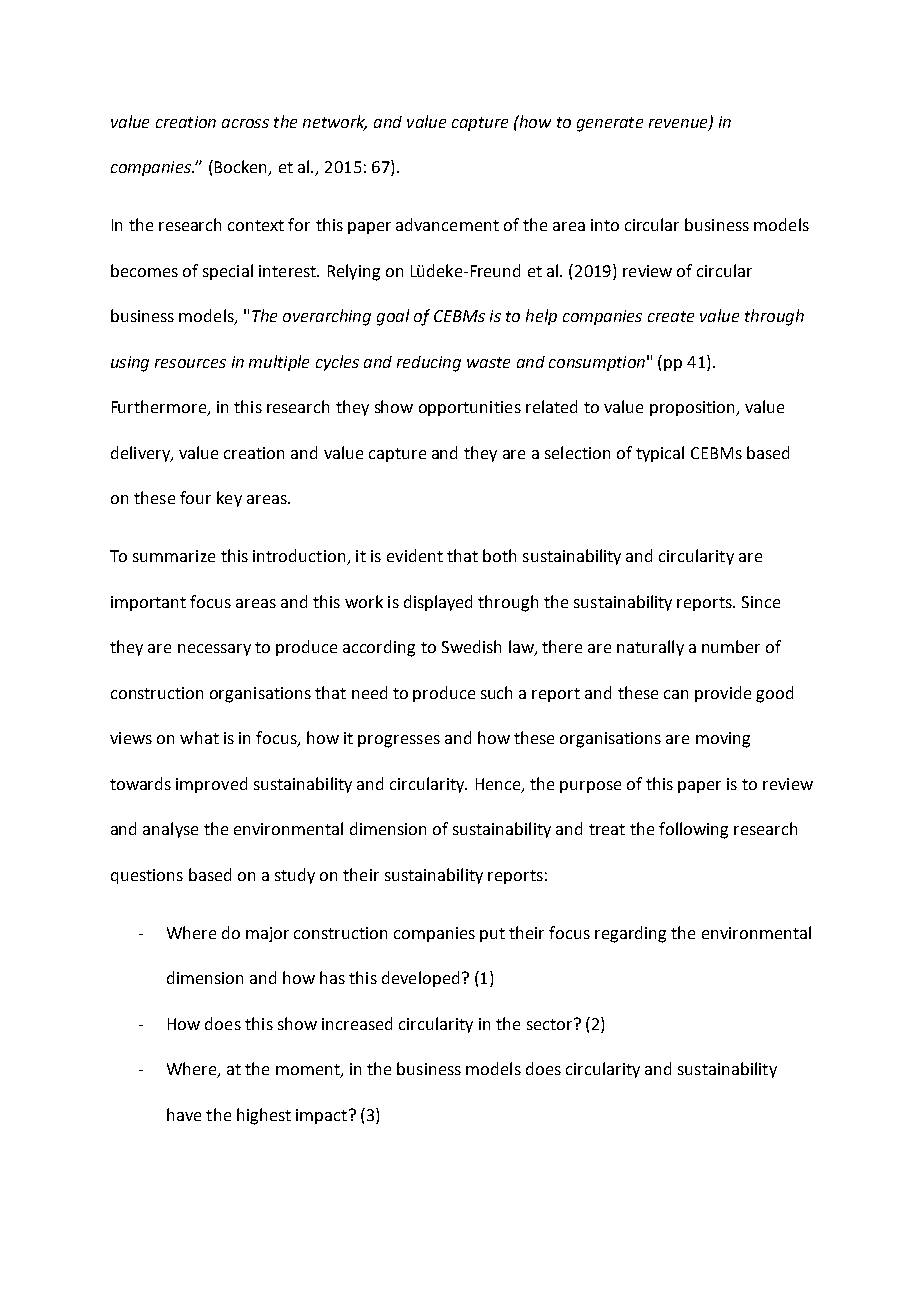 This screenshot has width=924, height=1308. Describe the element at coordinates (723, 740) in the screenshot. I see `moving` at that location.
